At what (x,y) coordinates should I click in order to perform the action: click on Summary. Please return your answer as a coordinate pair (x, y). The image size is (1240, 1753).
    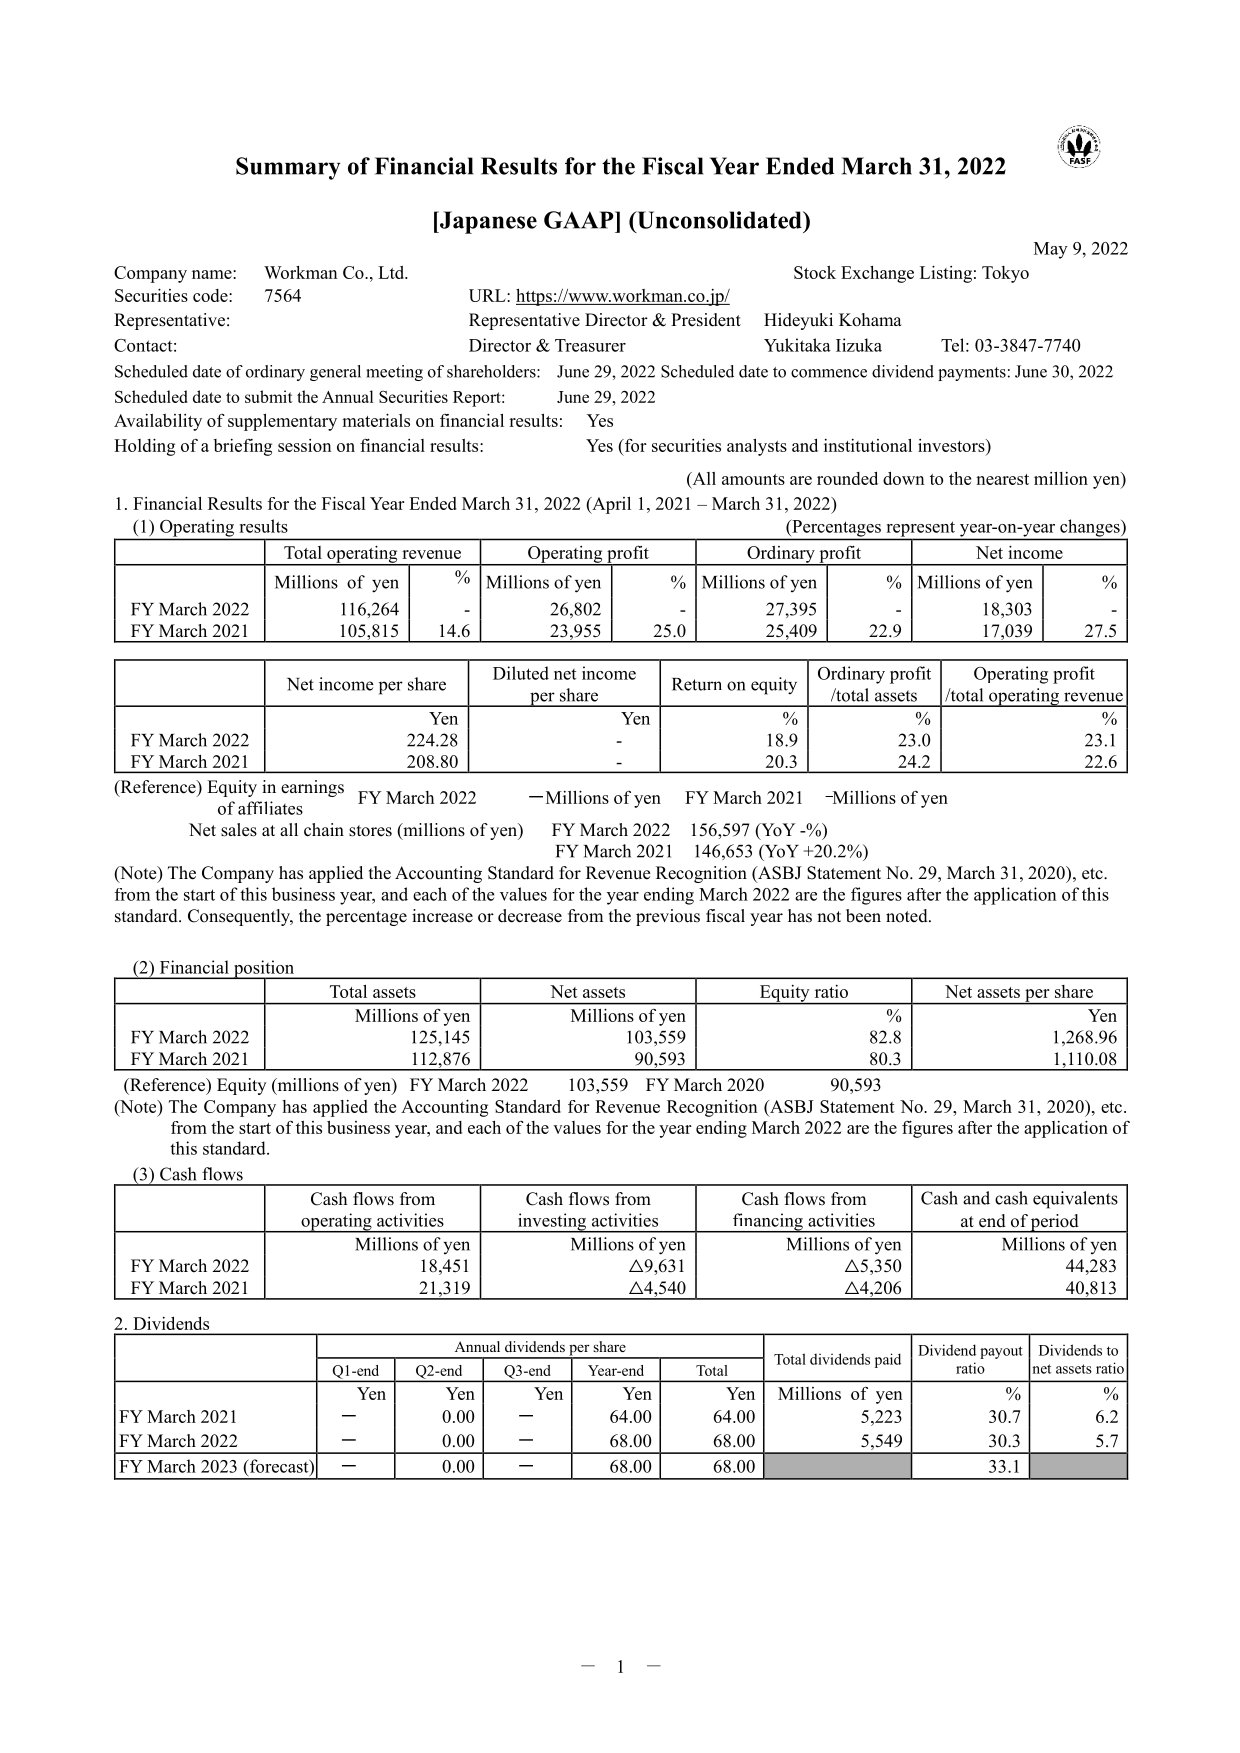
    Looking at the image, I should click on (288, 168).
